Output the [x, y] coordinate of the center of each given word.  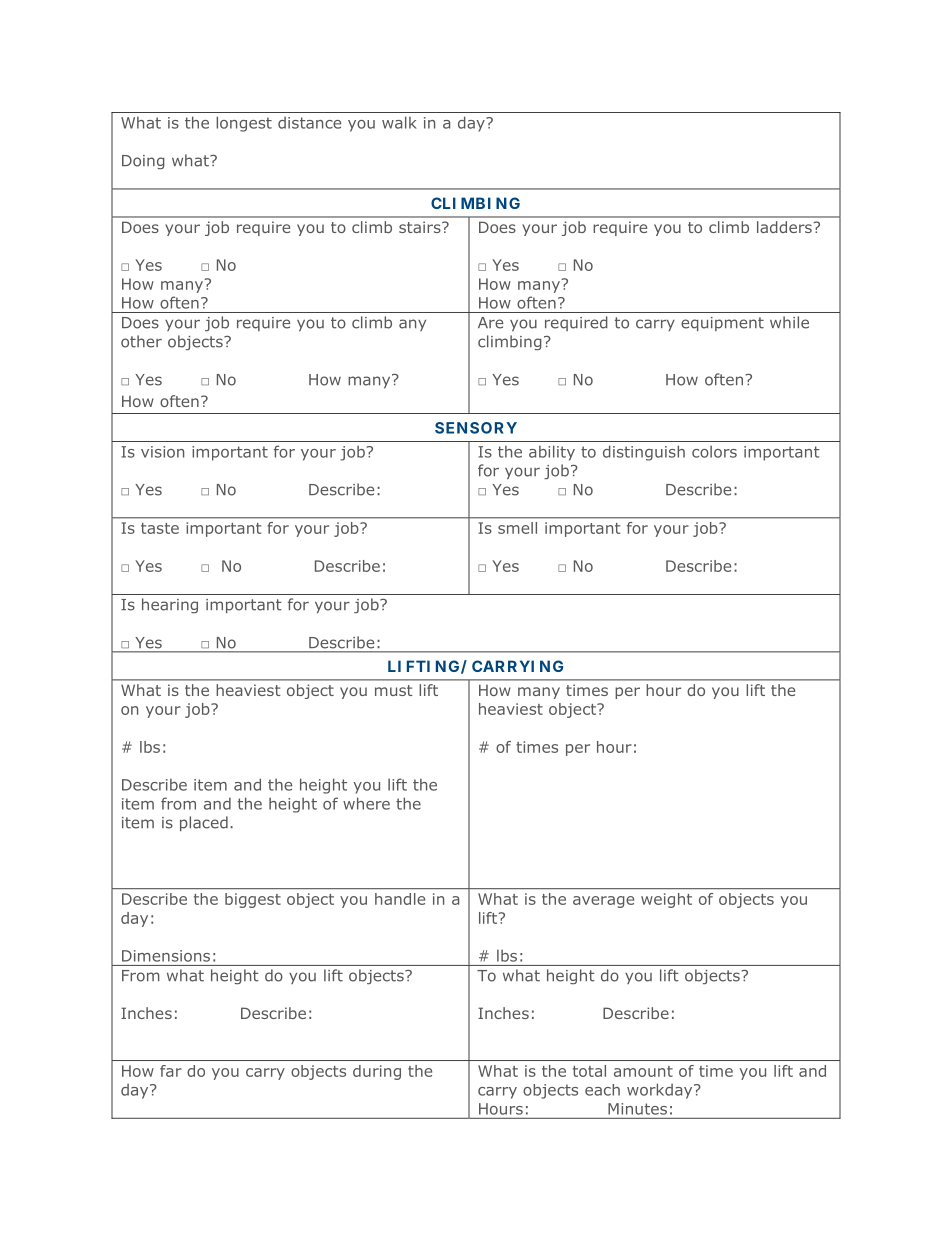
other [141, 341]
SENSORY [476, 428]
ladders [784, 227]
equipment [722, 324]
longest [244, 124]
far [171, 1071]
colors [714, 451]
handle [400, 899]
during [377, 1072]
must [394, 690]
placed [204, 823]
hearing [170, 606]
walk [399, 122]
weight [666, 900]
